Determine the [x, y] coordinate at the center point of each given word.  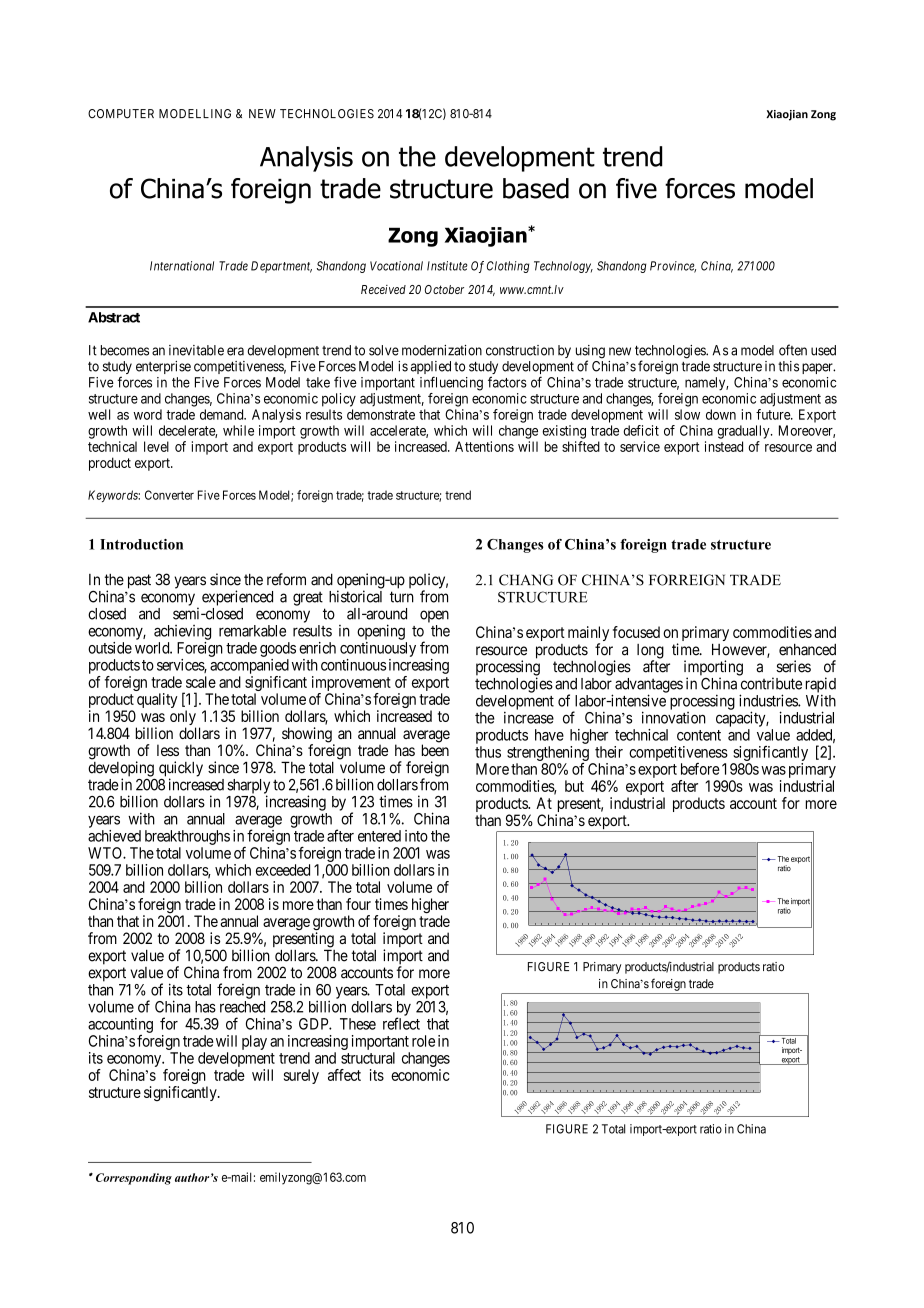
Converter [169, 495]
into [416, 836]
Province [673, 267]
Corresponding [134, 1179]
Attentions [484, 446]
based [536, 188]
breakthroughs [187, 837]
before [700, 769]
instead [724, 446]
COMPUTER [121, 114]
